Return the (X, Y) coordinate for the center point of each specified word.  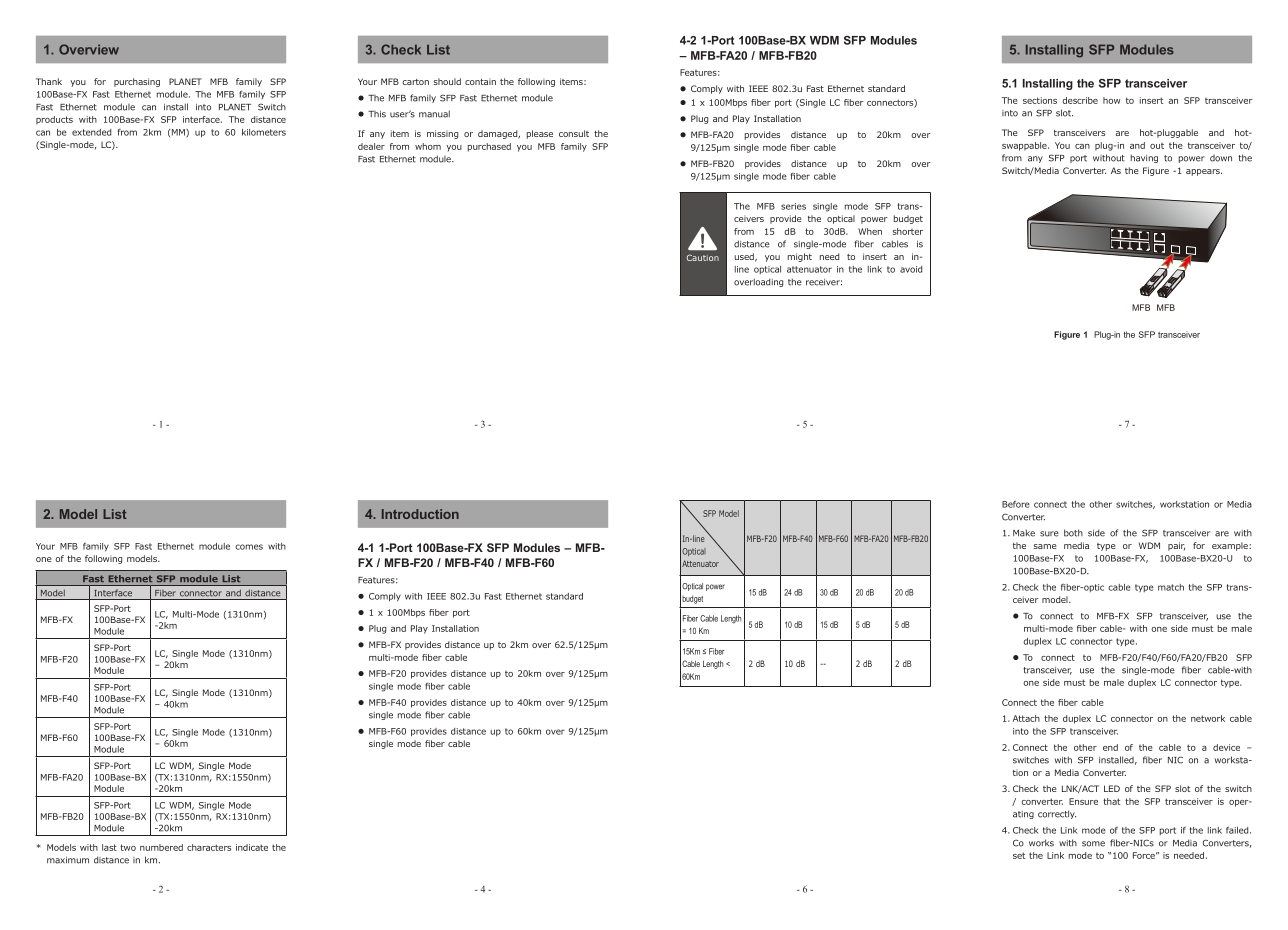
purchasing (137, 82)
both (1073, 533)
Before (1016, 504)
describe (1080, 100)
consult (574, 133)
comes (249, 547)
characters (209, 847)
